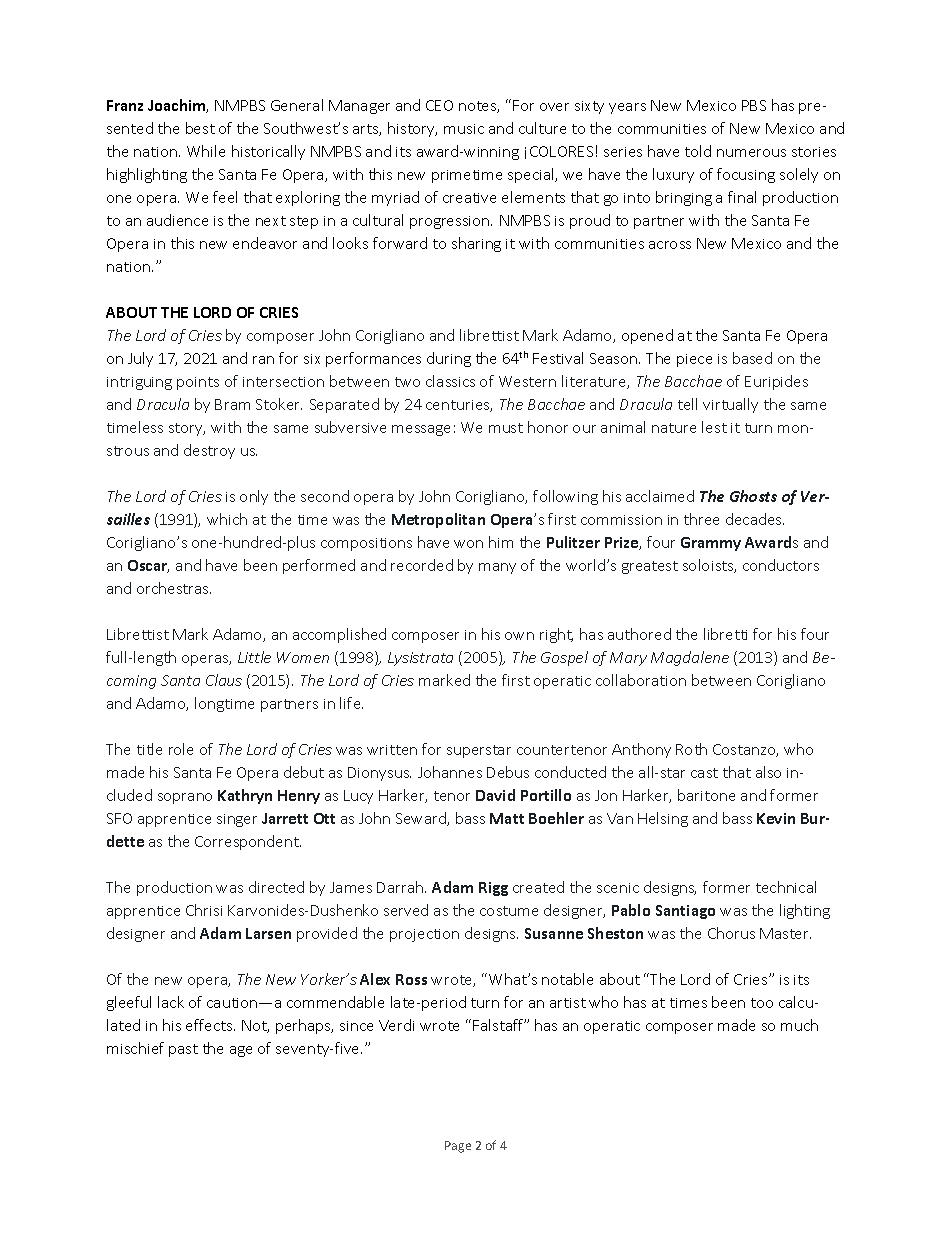 This screenshot has width=952, height=1233. I want to click on best, so click(200, 128).
